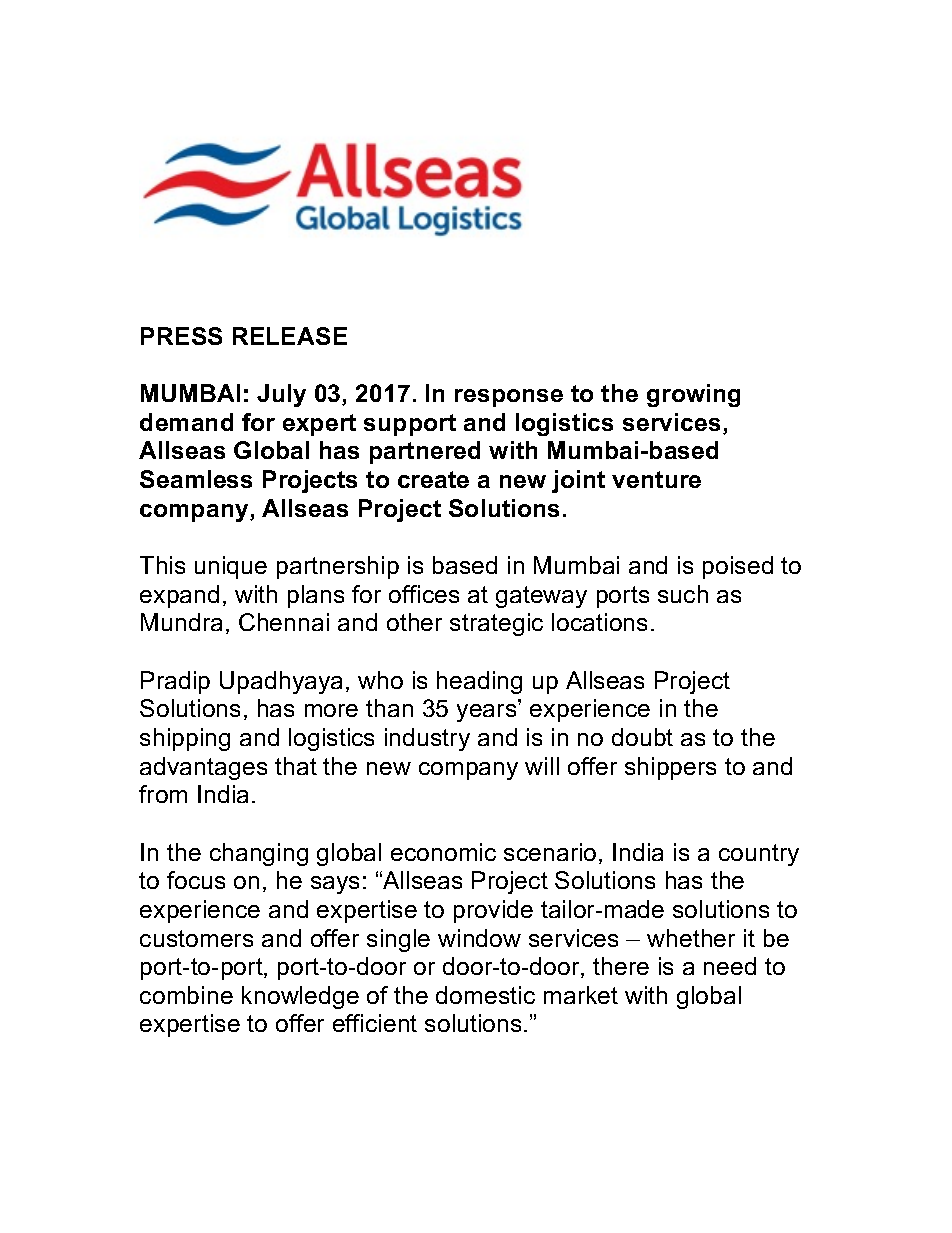 The width and height of the screenshot is (952, 1233). What do you see at coordinates (331, 710) in the screenshot?
I see `more` at bounding box center [331, 710].
